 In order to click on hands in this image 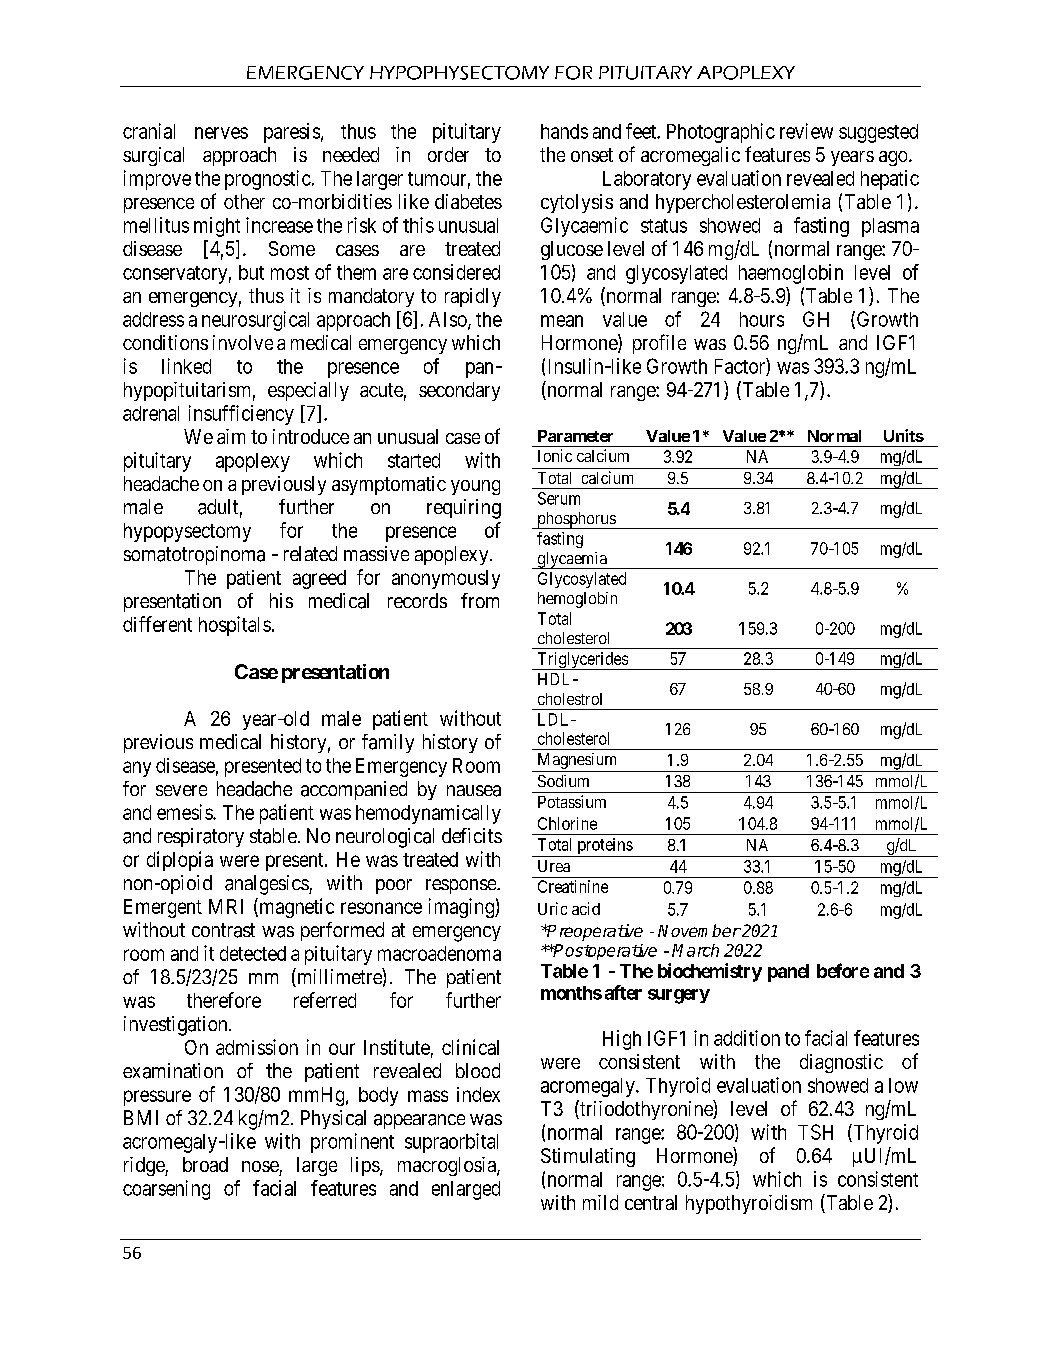, I will do `click(564, 131)`.
